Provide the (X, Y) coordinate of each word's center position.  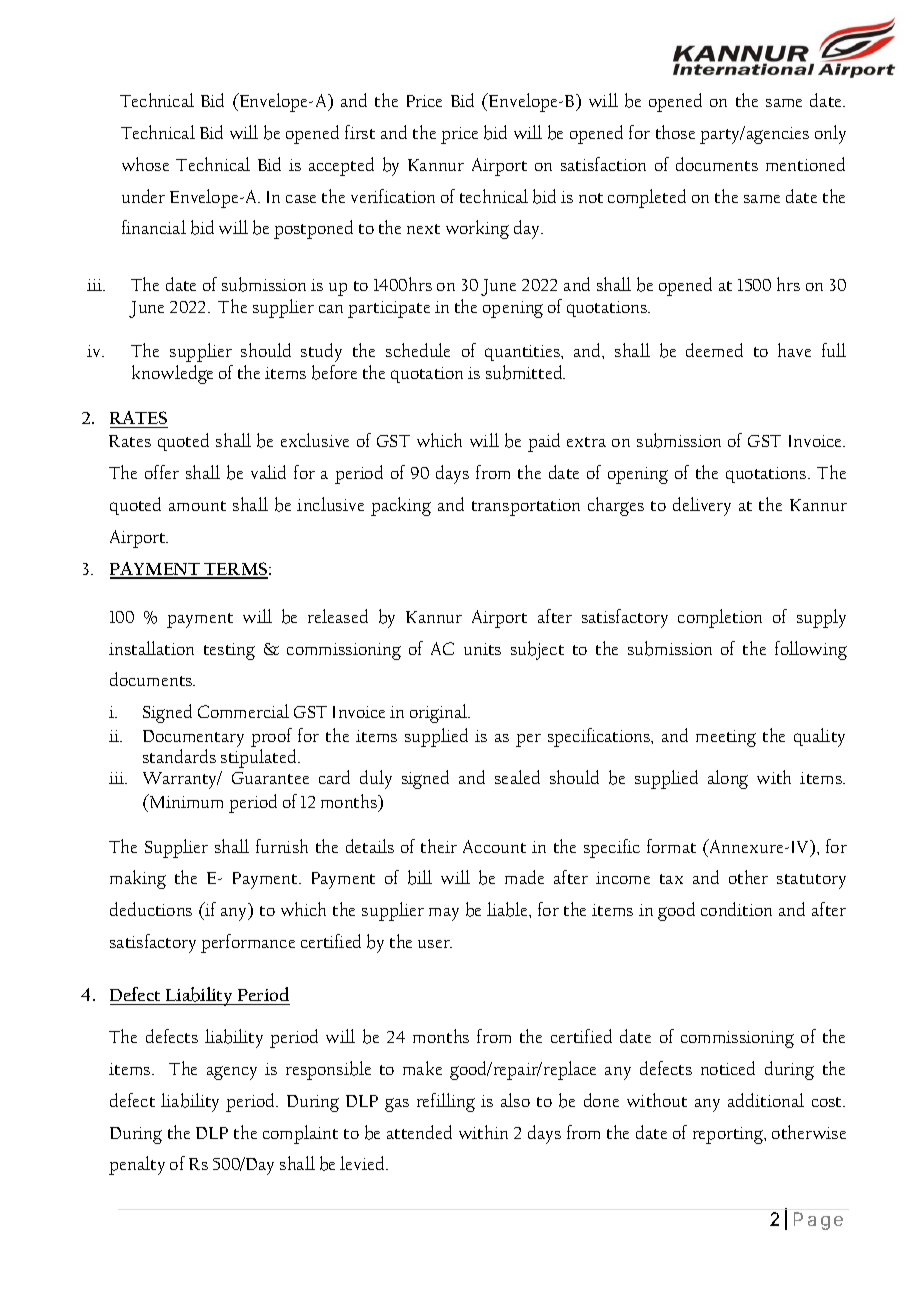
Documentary (193, 738)
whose (145, 164)
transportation (526, 507)
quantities (523, 353)
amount (197, 506)
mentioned (805, 164)
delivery (702, 506)
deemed (714, 350)
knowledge (172, 374)
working (477, 229)
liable (509, 910)
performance (248, 943)
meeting (726, 738)
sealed (517, 777)
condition (736, 909)
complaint (300, 1134)
